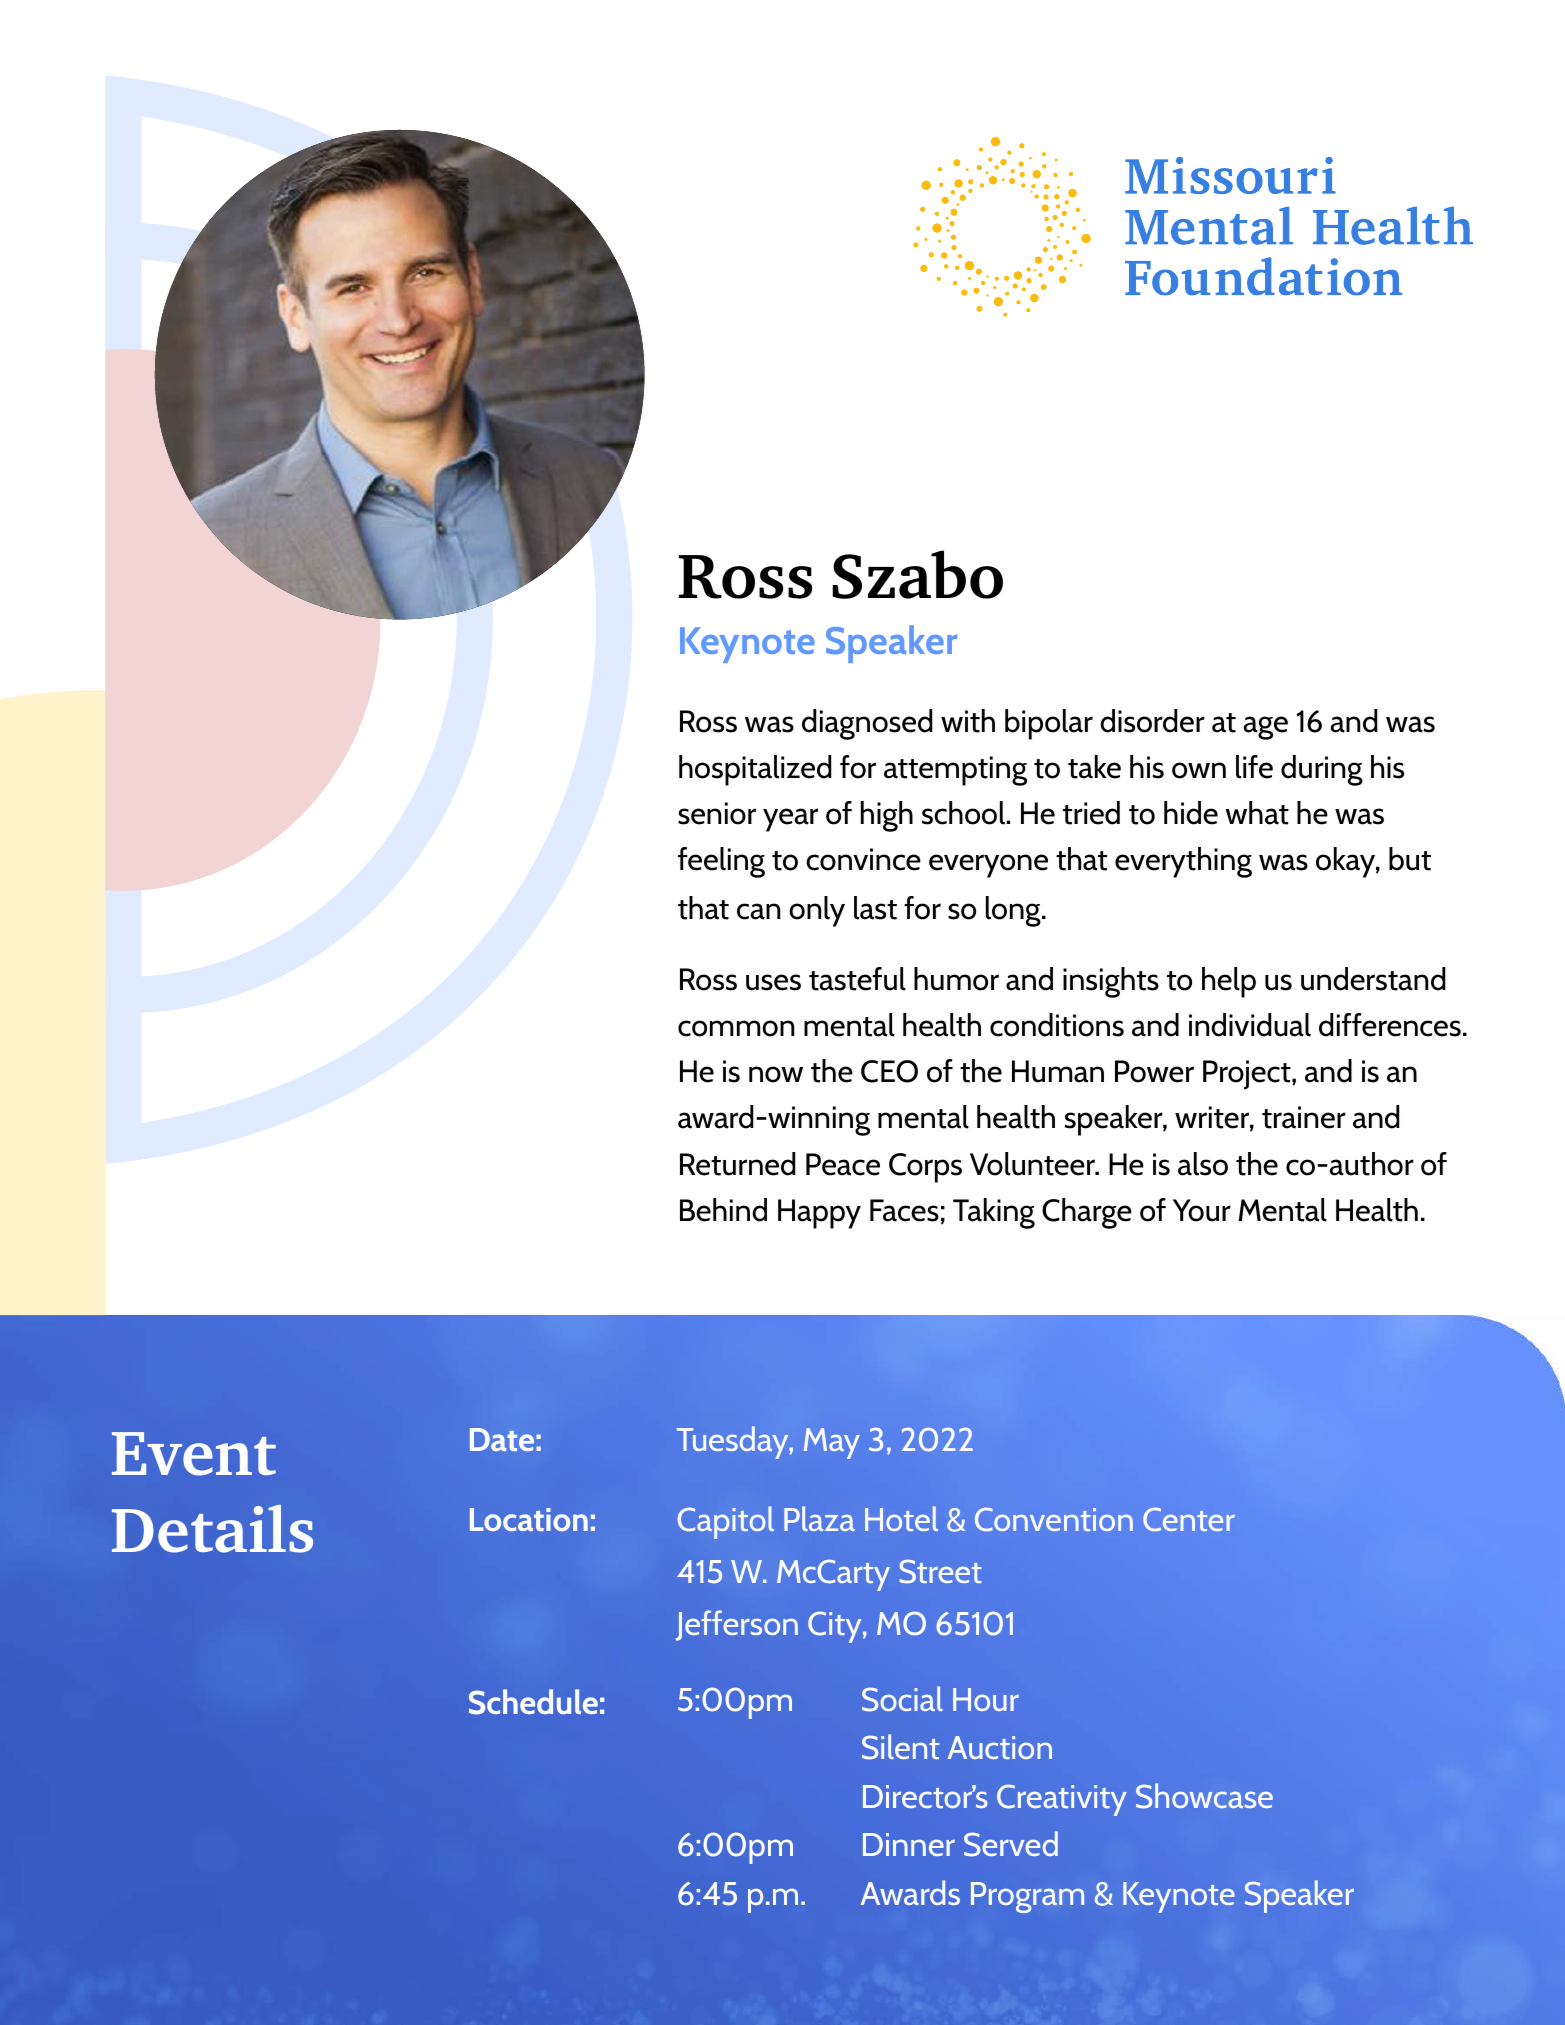 This screenshot has width=1565, height=2025. What do you see at coordinates (1265, 728) in the screenshot?
I see `age` at bounding box center [1265, 728].
